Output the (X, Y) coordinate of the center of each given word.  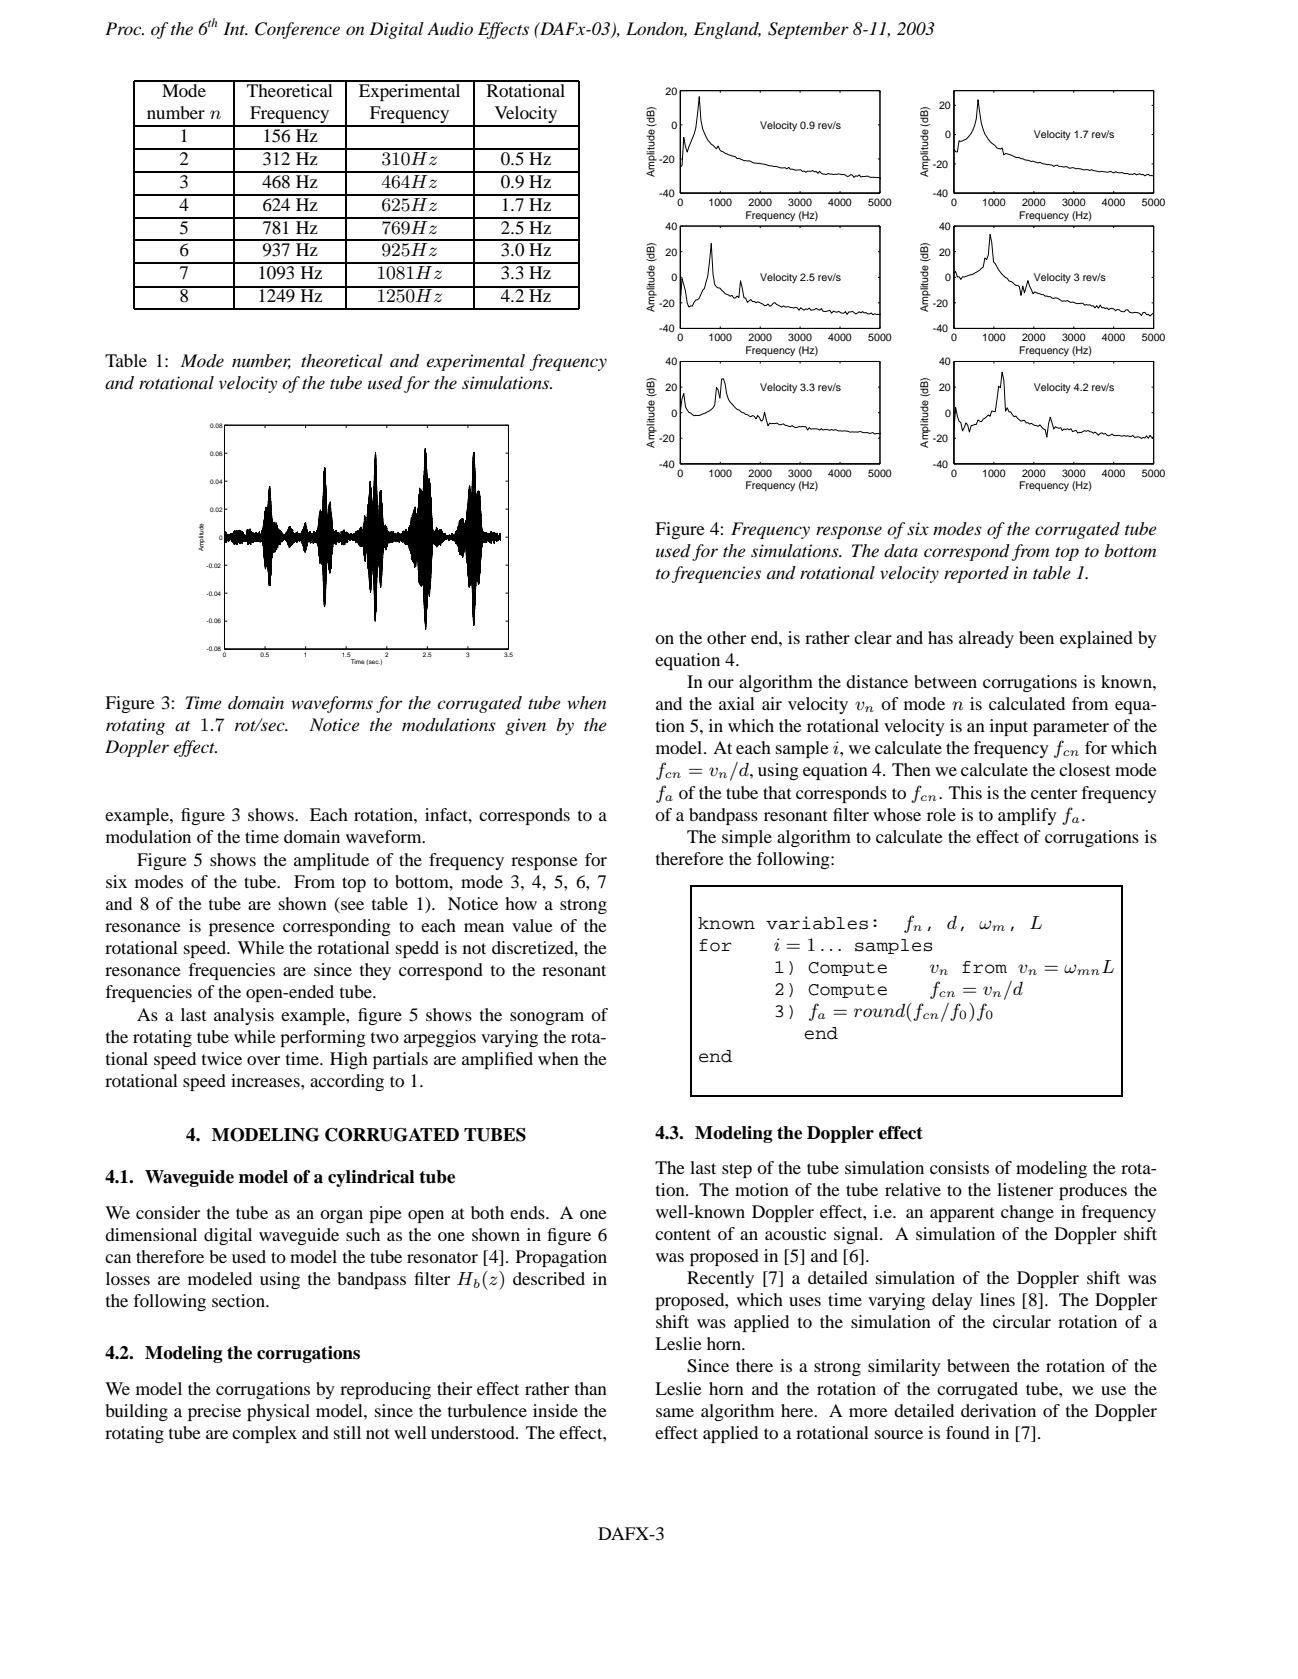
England (727, 30)
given (525, 726)
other (726, 637)
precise (214, 1412)
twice (222, 1058)
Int (235, 28)
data (901, 551)
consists (959, 1167)
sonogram (547, 1018)
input (1009, 727)
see (351, 907)
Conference (297, 30)
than (591, 1388)
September (808, 30)
